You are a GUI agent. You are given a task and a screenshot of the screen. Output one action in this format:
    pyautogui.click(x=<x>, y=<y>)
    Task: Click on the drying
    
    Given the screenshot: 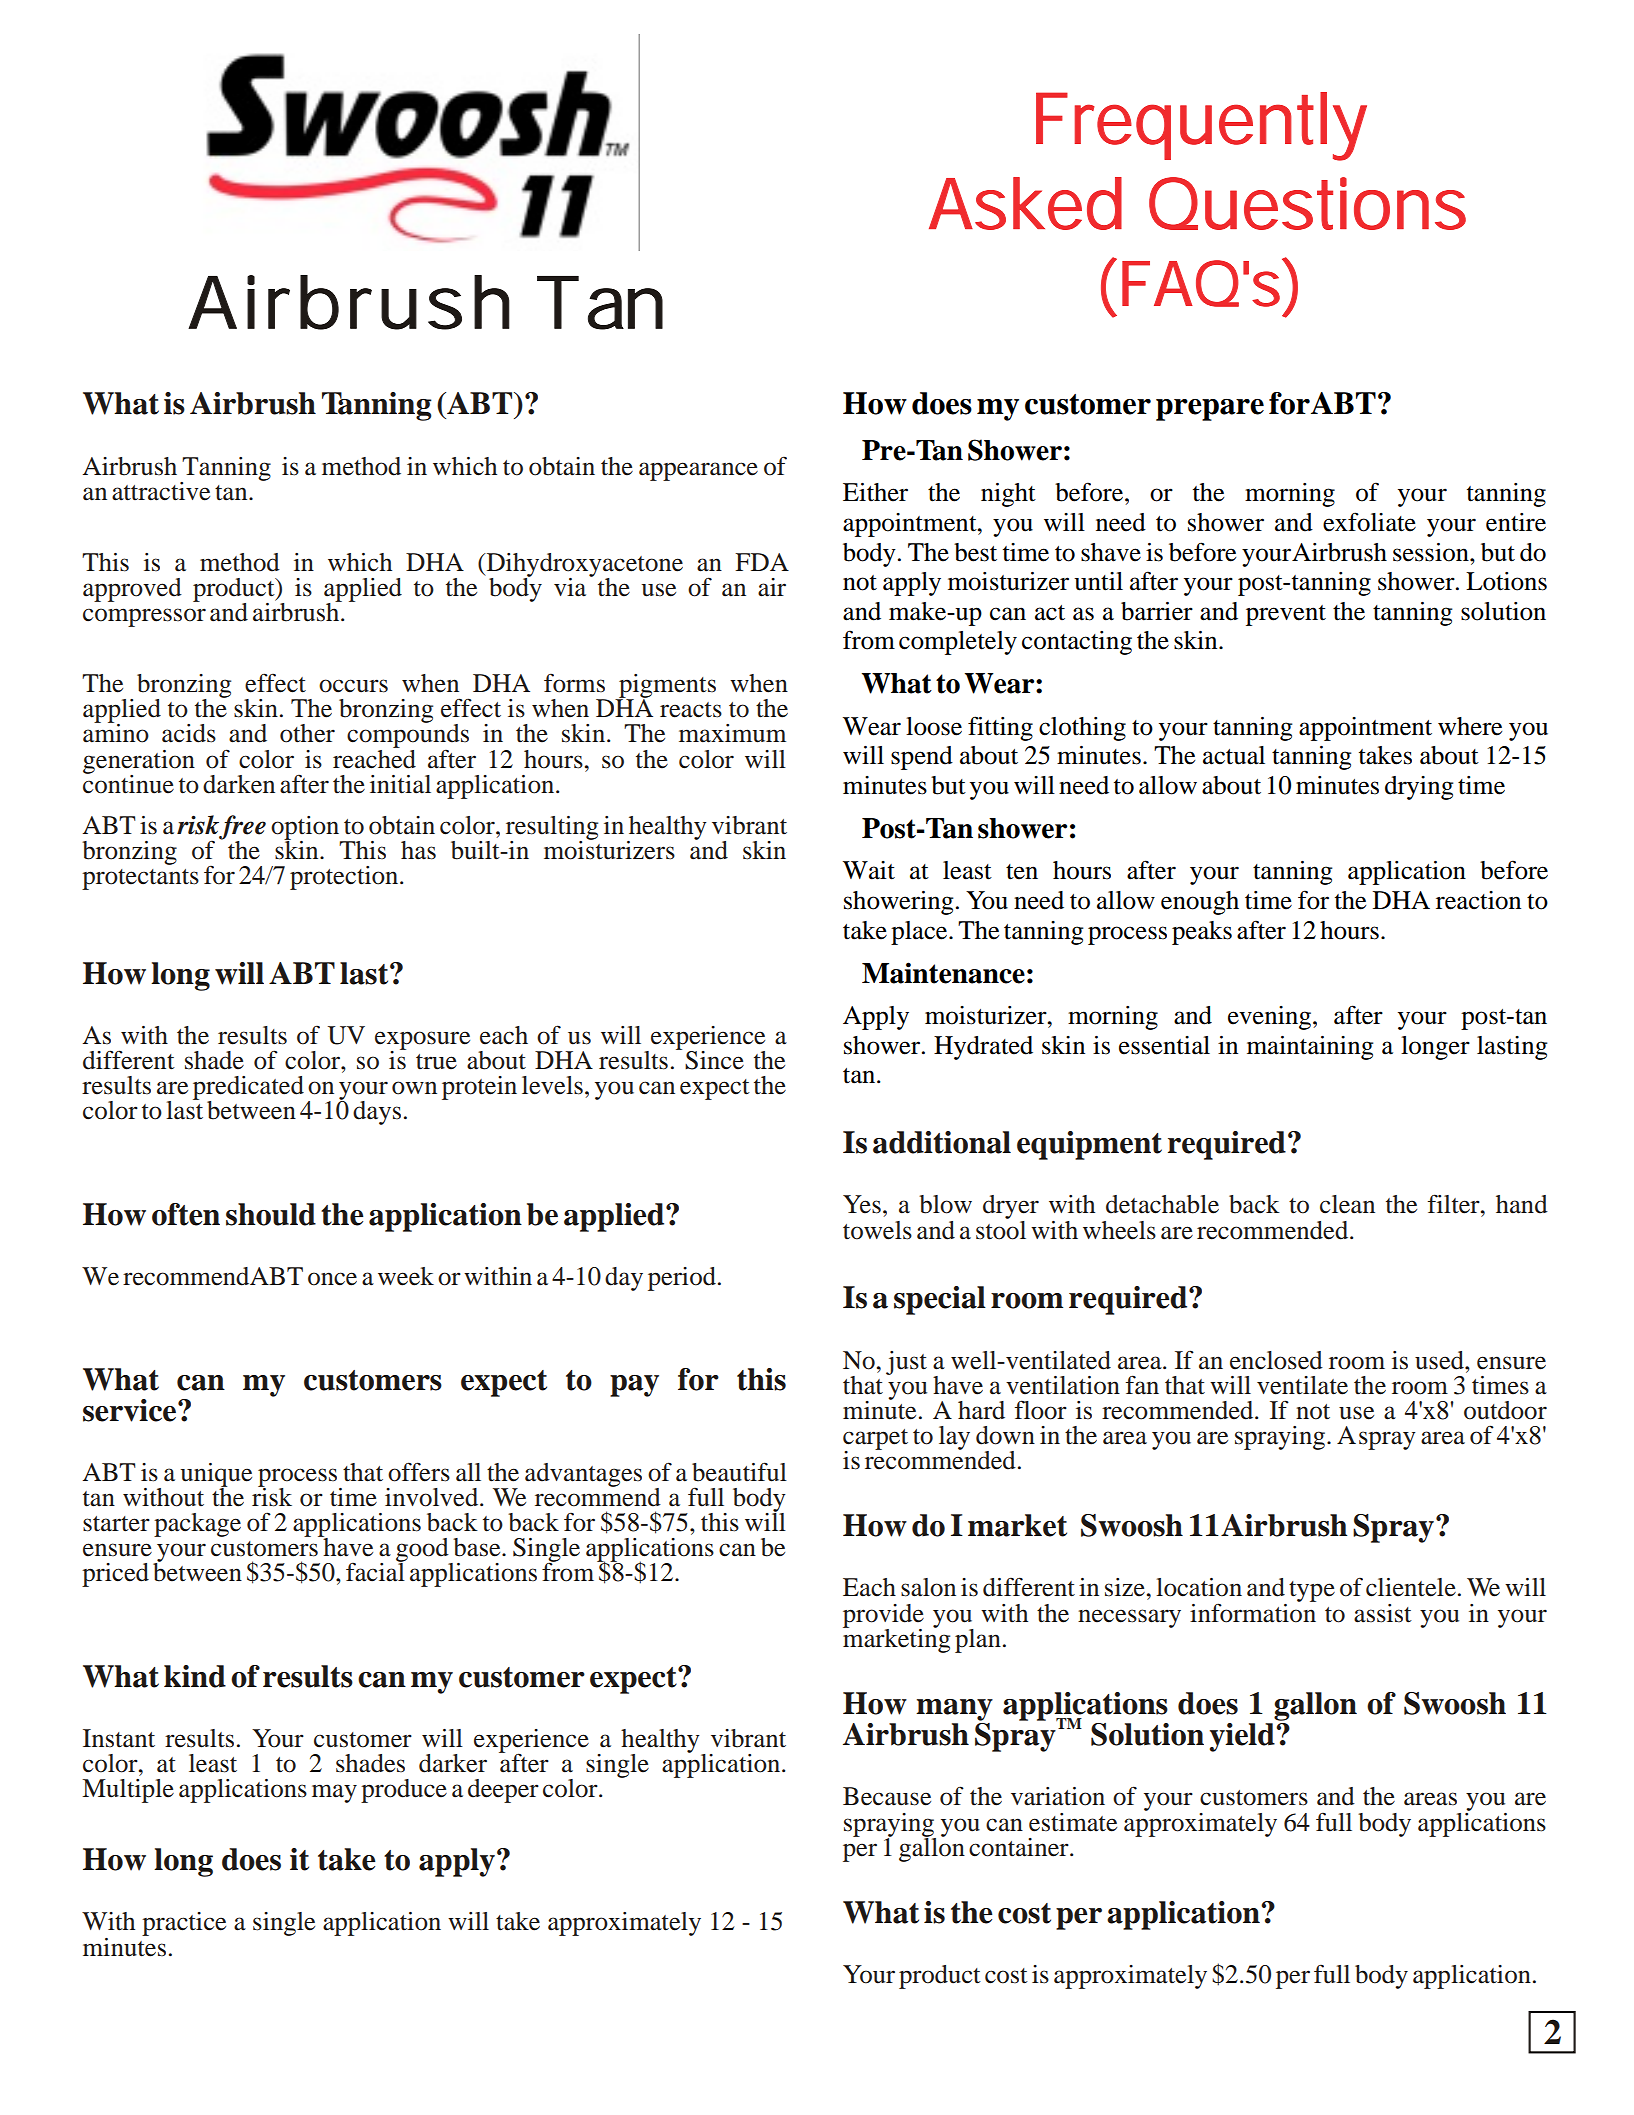 What is the action you would take?
    pyautogui.click(x=1419, y=788)
